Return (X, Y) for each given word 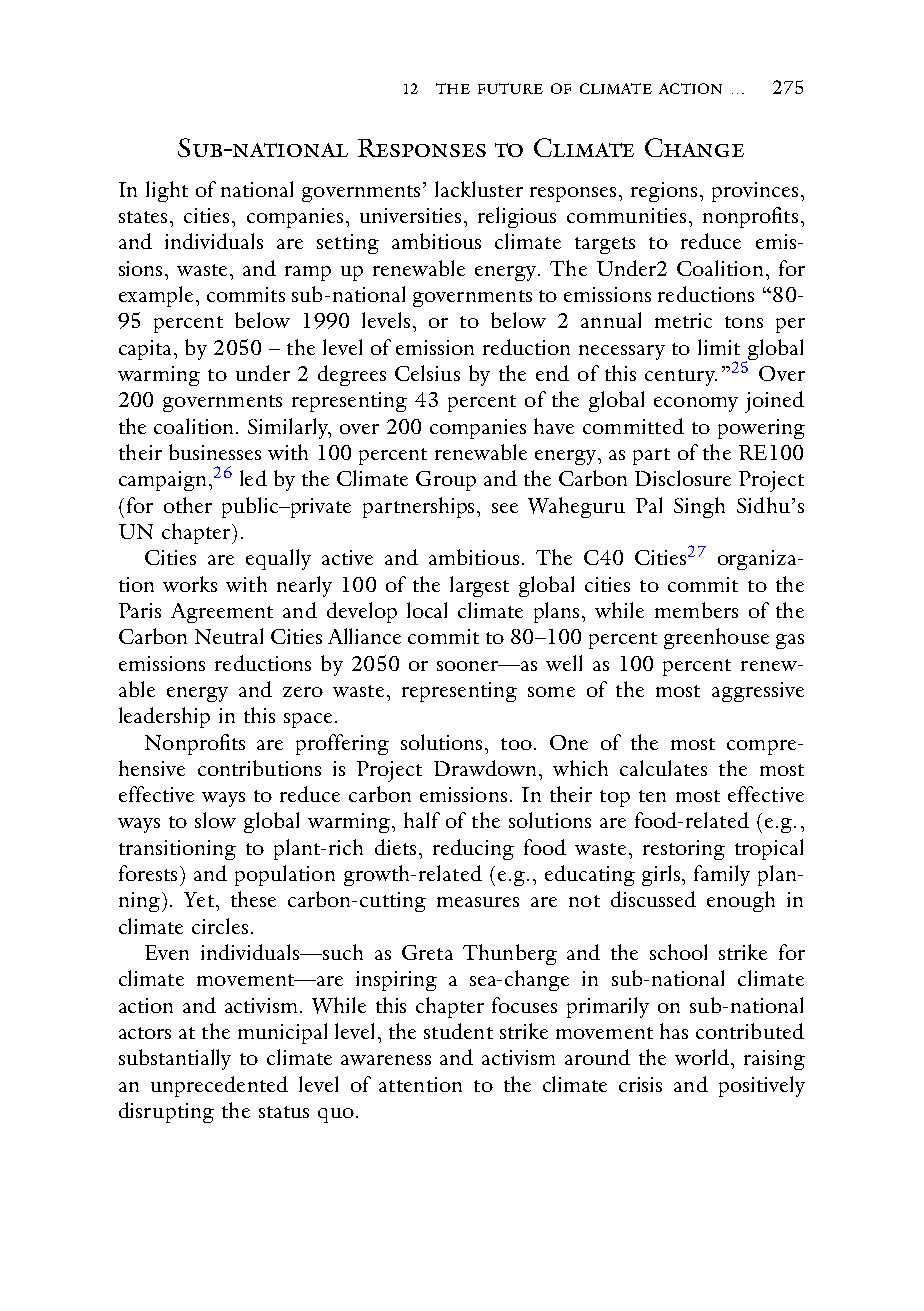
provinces (755, 192)
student (458, 1031)
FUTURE (510, 88)
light (167, 191)
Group (446, 481)
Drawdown (487, 768)
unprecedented (219, 1086)
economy (696, 404)
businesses (215, 452)
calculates (663, 768)
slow (215, 820)
